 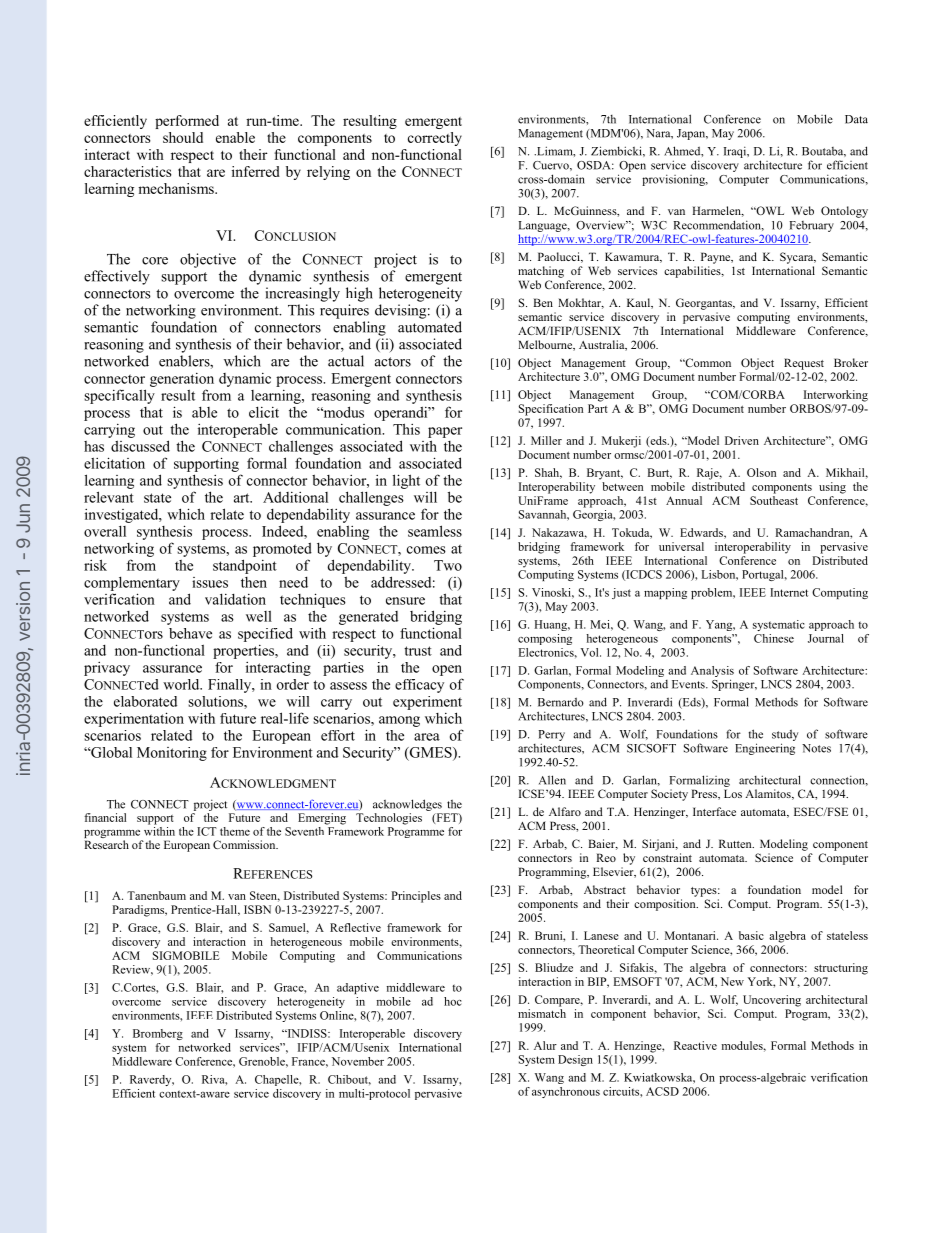 What do you see at coordinates (358, 1061) in the screenshot?
I see `November` at bounding box center [358, 1061].
